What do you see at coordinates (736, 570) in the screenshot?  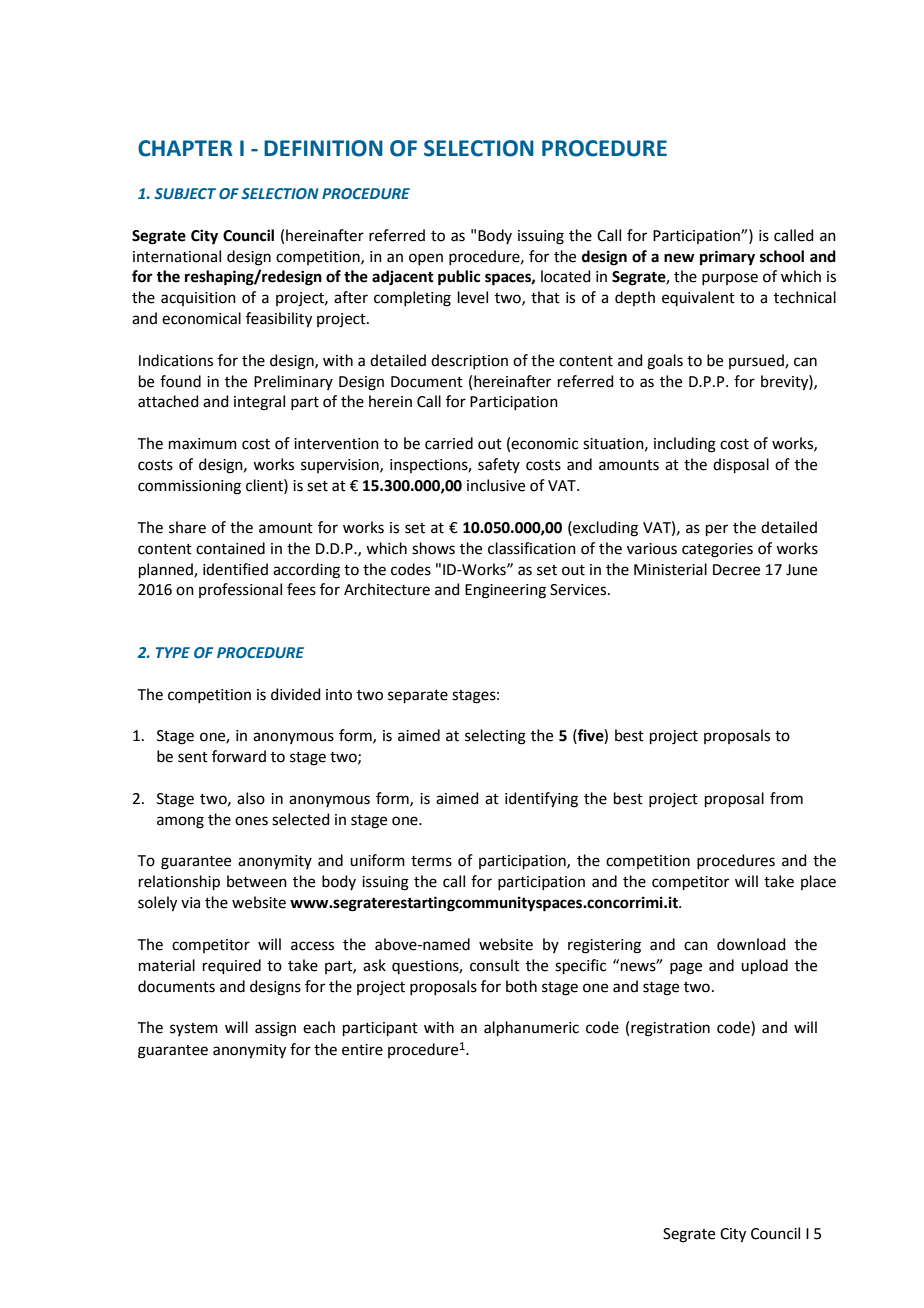 I see `Decree` at bounding box center [736, 570].
